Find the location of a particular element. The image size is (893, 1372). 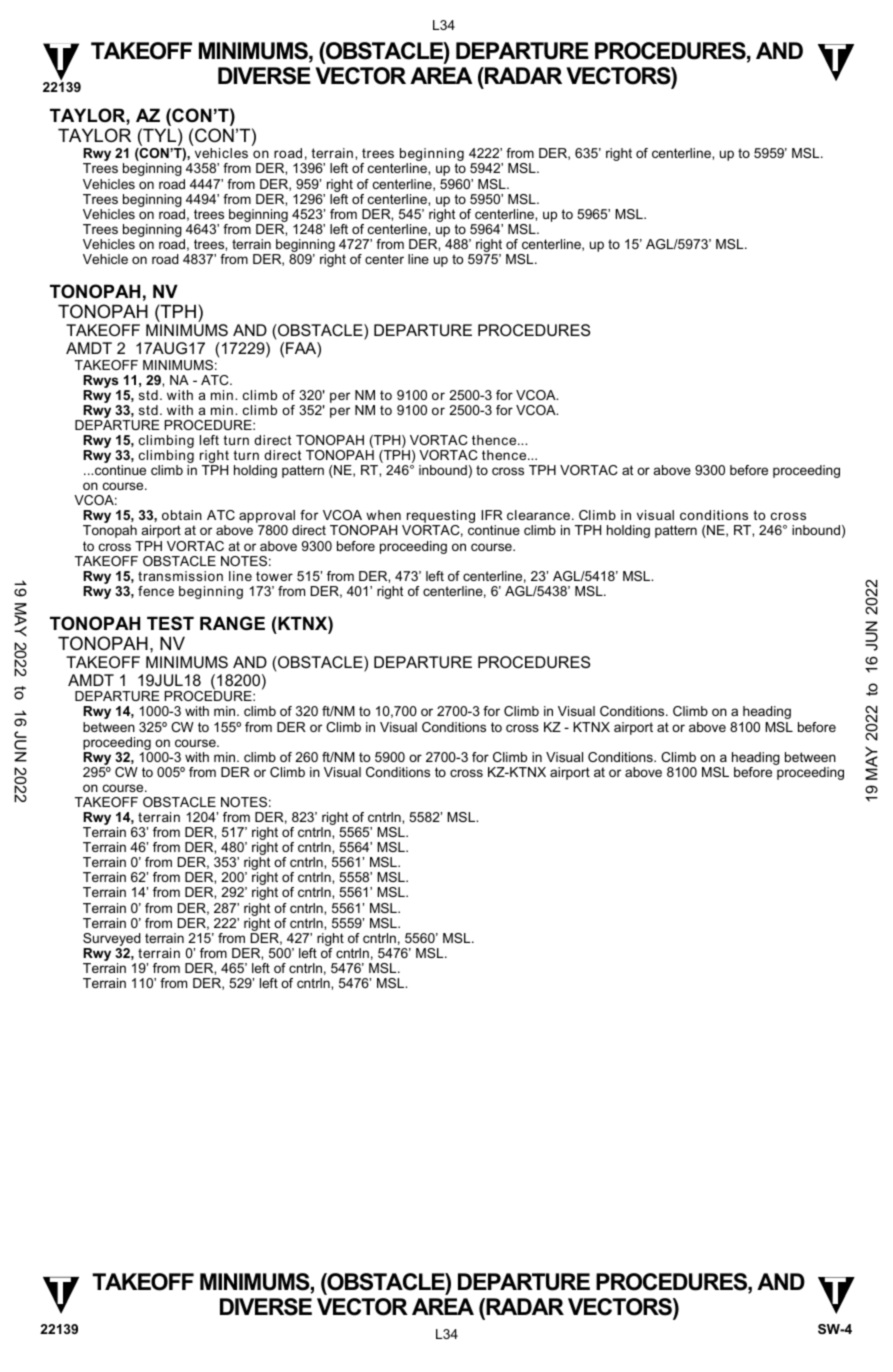

tower is located at coordinates (274, 576).
